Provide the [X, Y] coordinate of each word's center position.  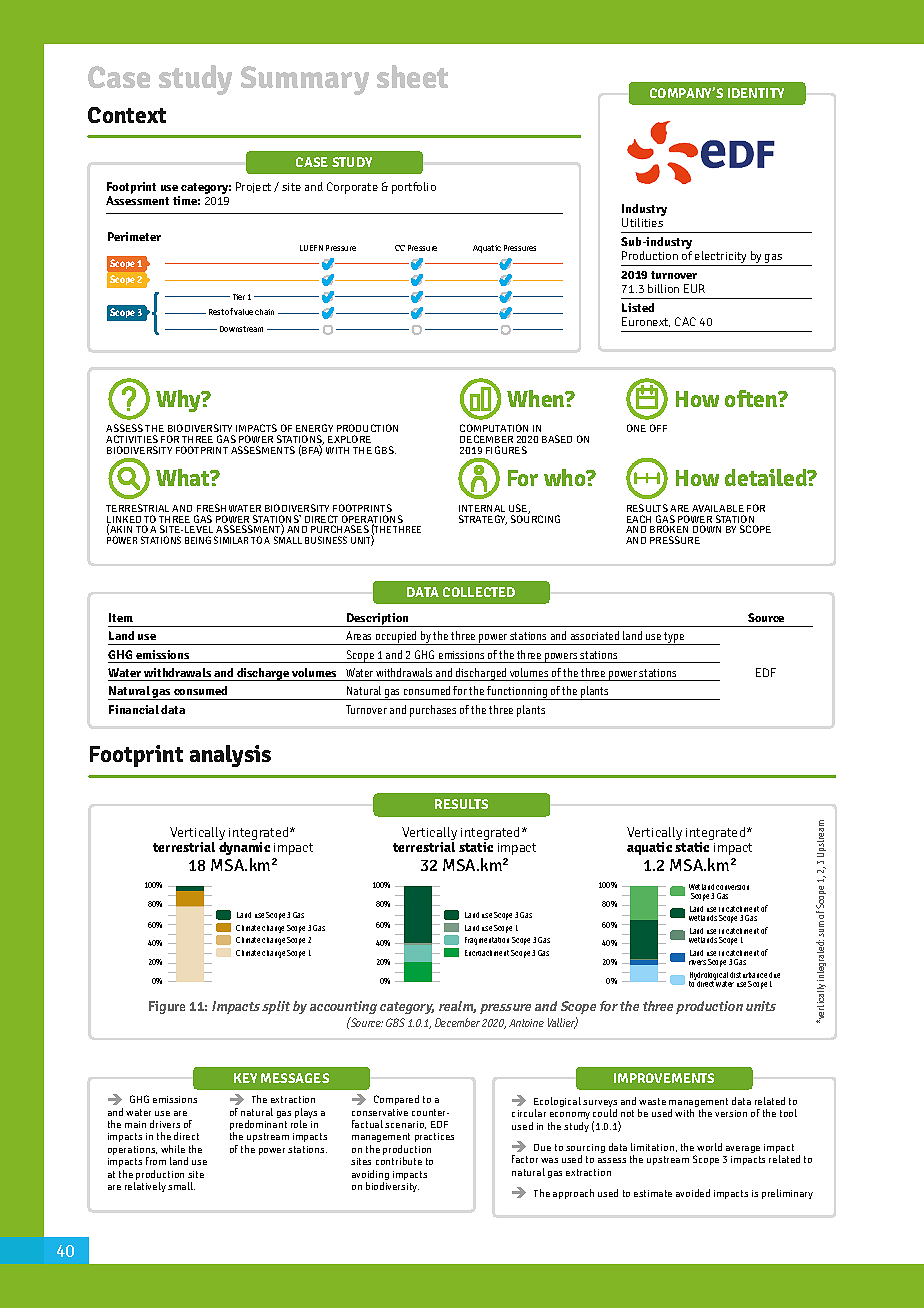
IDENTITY [756, 93]
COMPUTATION [494, 428]
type [675, 638]
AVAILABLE [718, 508]
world [709, 1147]
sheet [412, 76]
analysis [230, 756]
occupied [397, 638]
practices [434, 1137]
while [173, 1149]
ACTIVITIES [132, 439]
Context [127, 115]
